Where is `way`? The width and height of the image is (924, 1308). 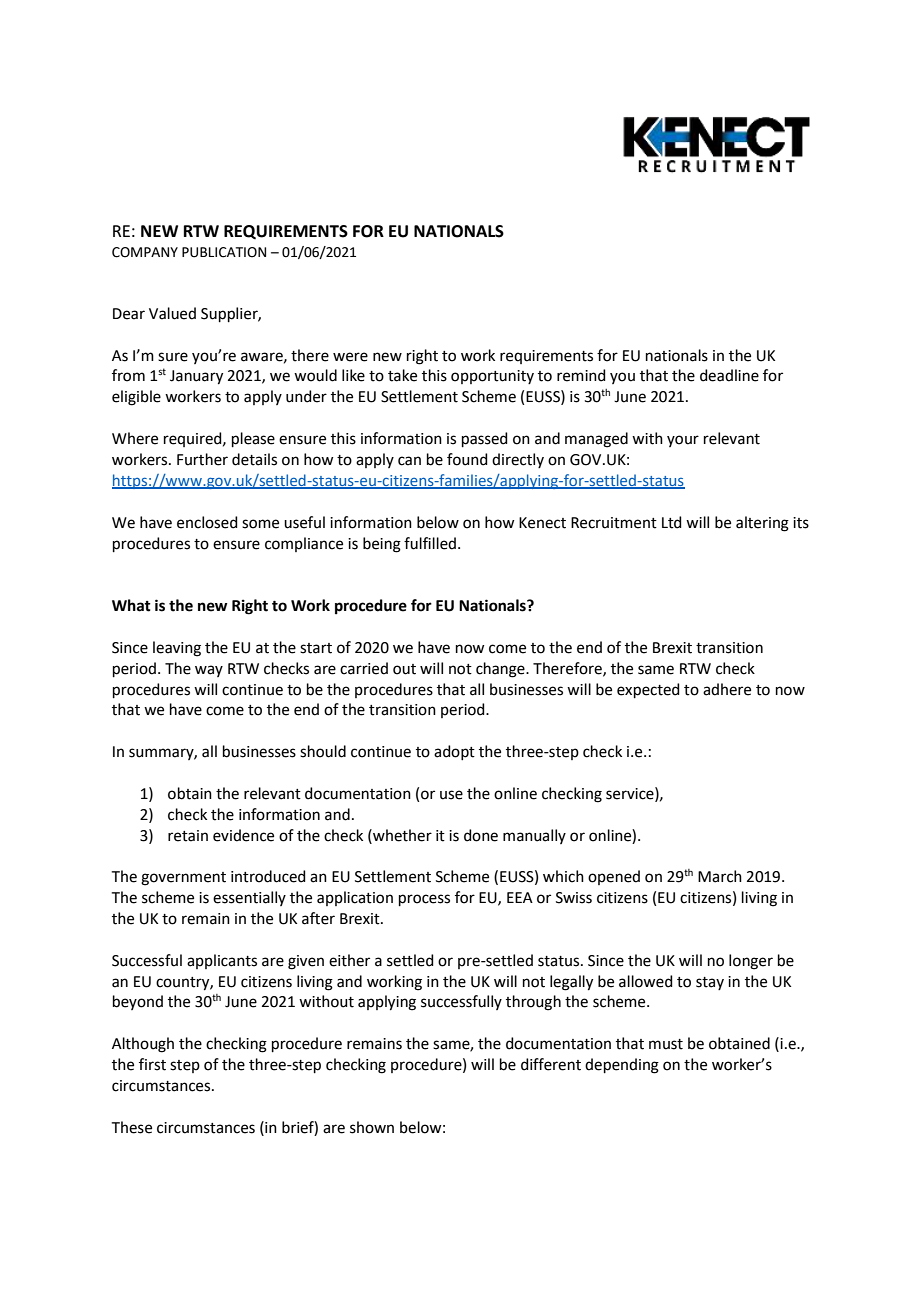 way is located at coordinates (209, 671).
